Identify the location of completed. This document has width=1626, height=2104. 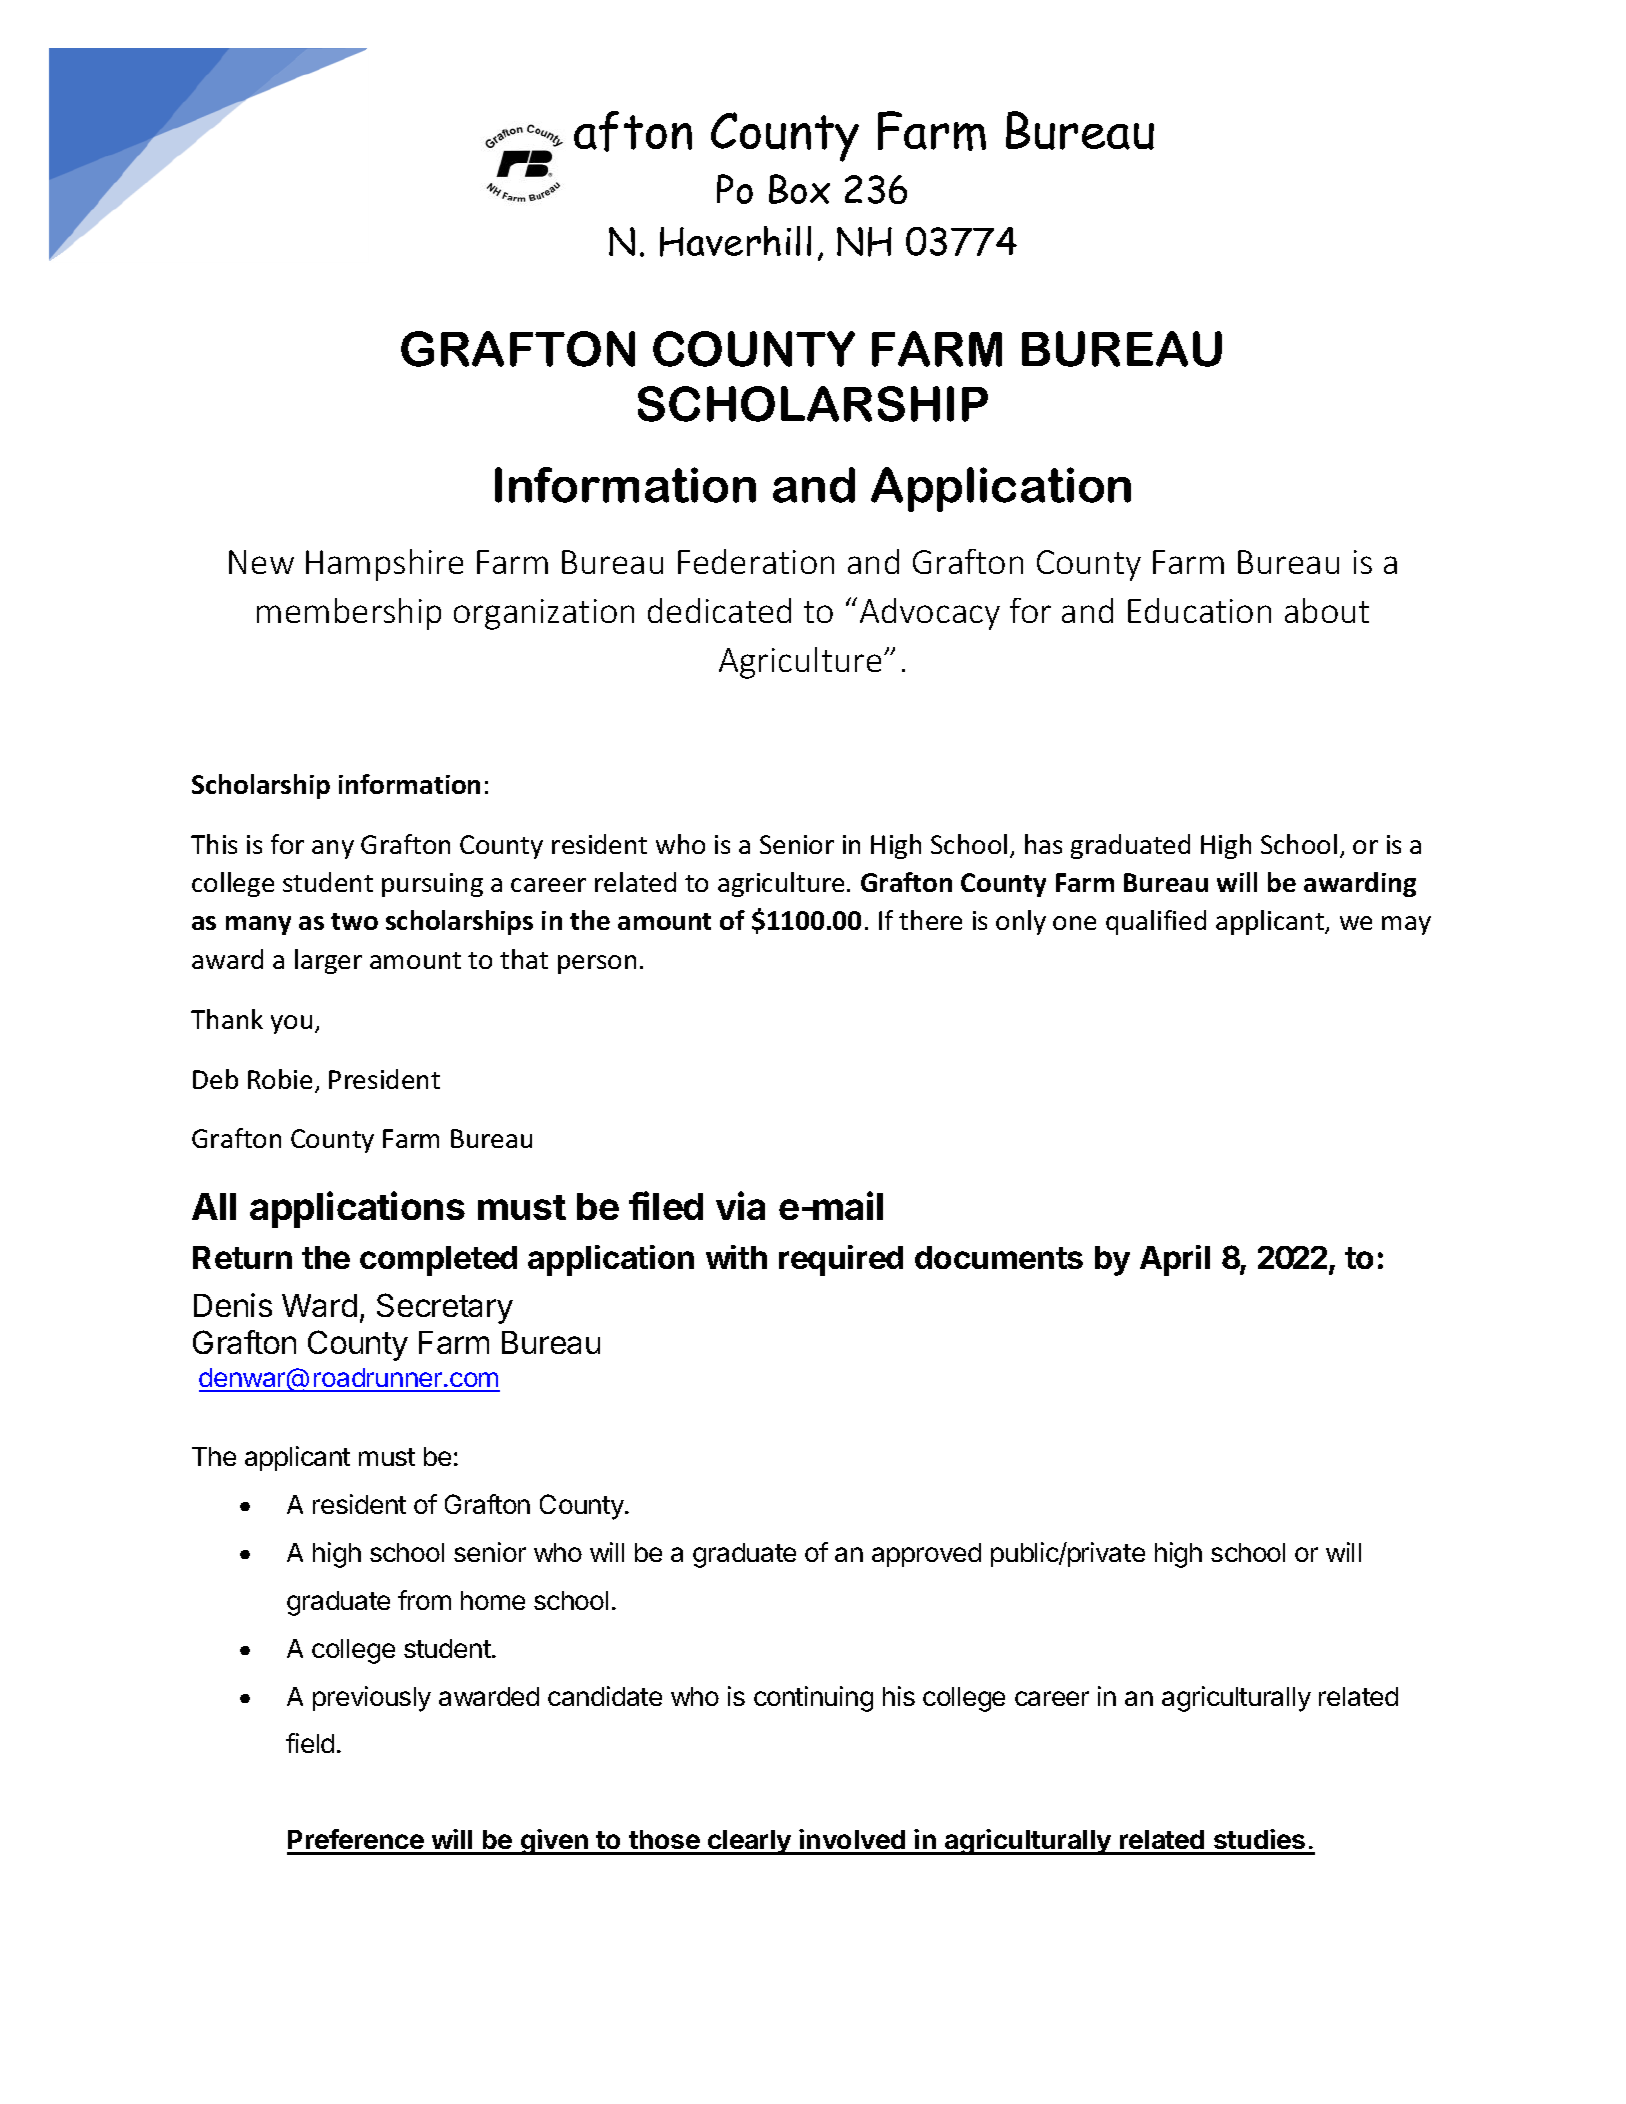
(438, 1261).
